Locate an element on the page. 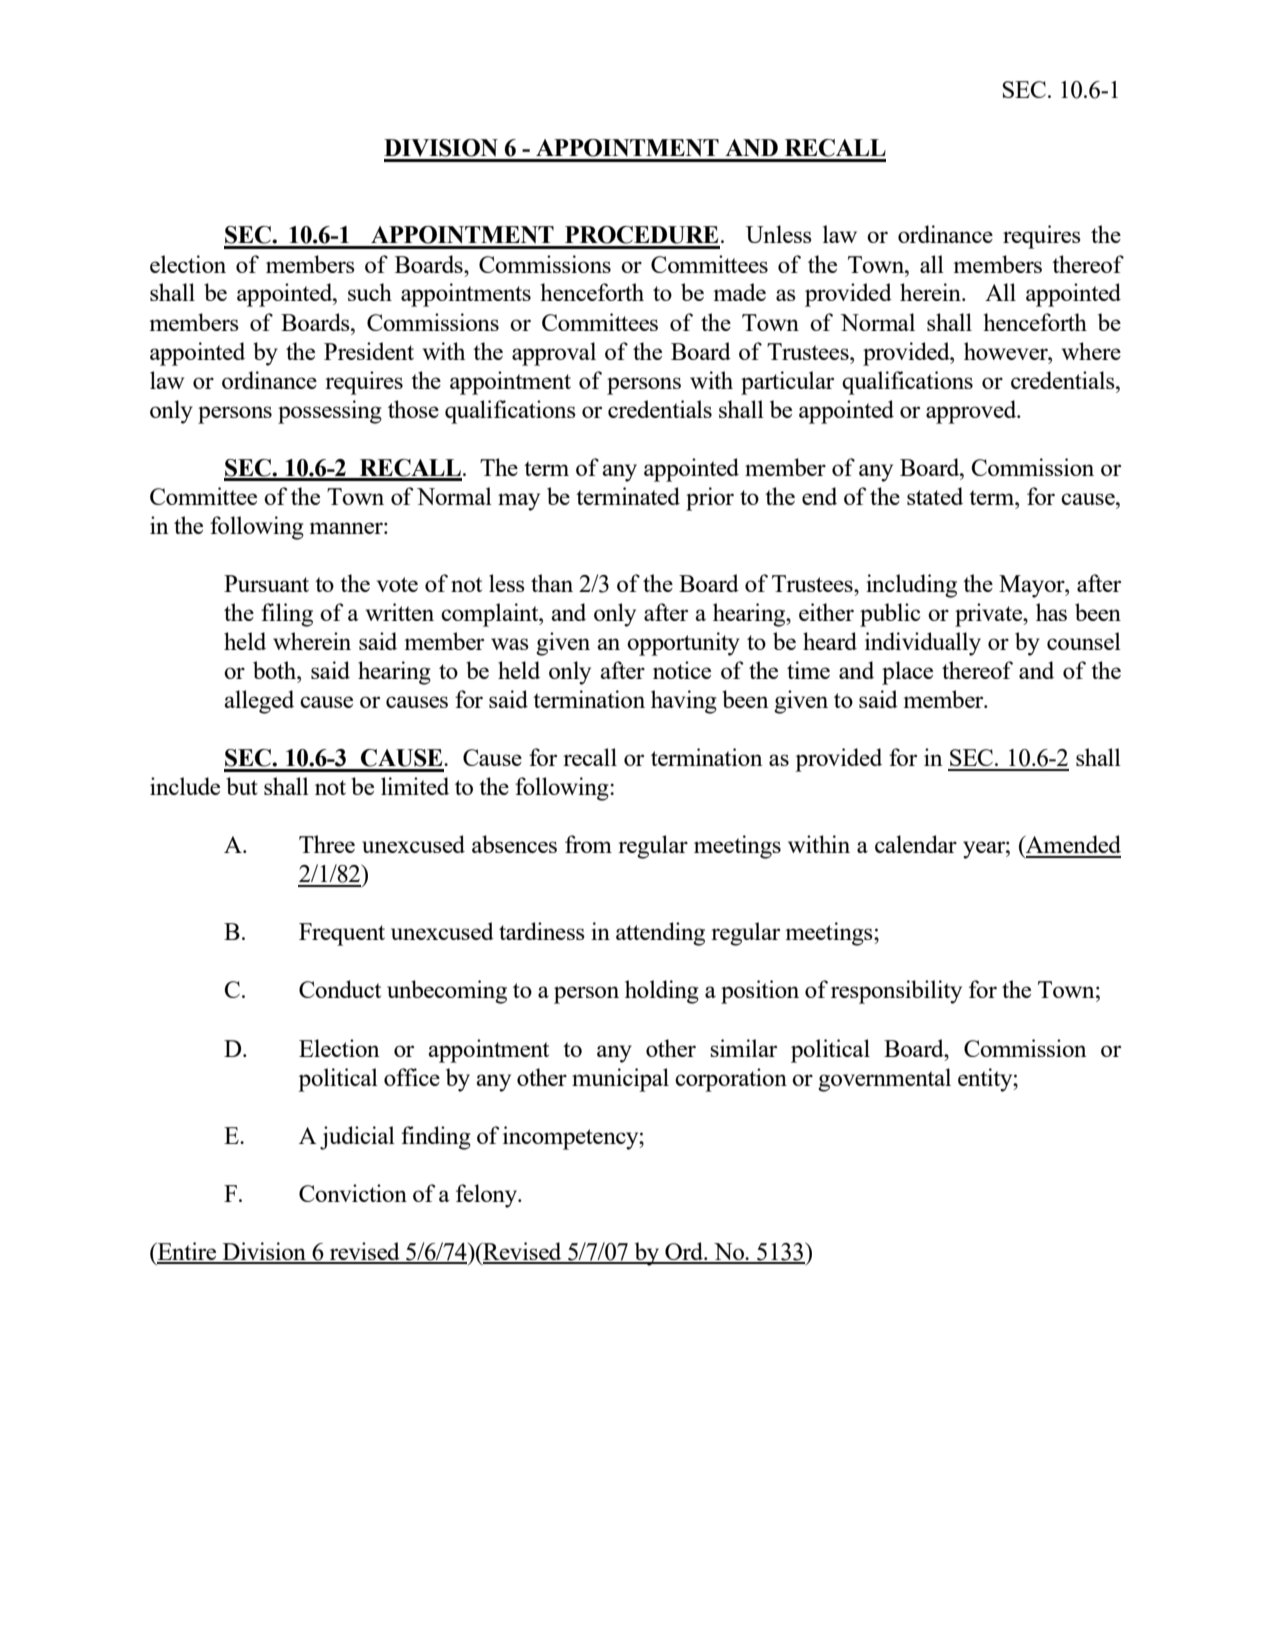 The width and height of the image is (1270, 1643). Conviction is located at coordinates (353, 1193).
